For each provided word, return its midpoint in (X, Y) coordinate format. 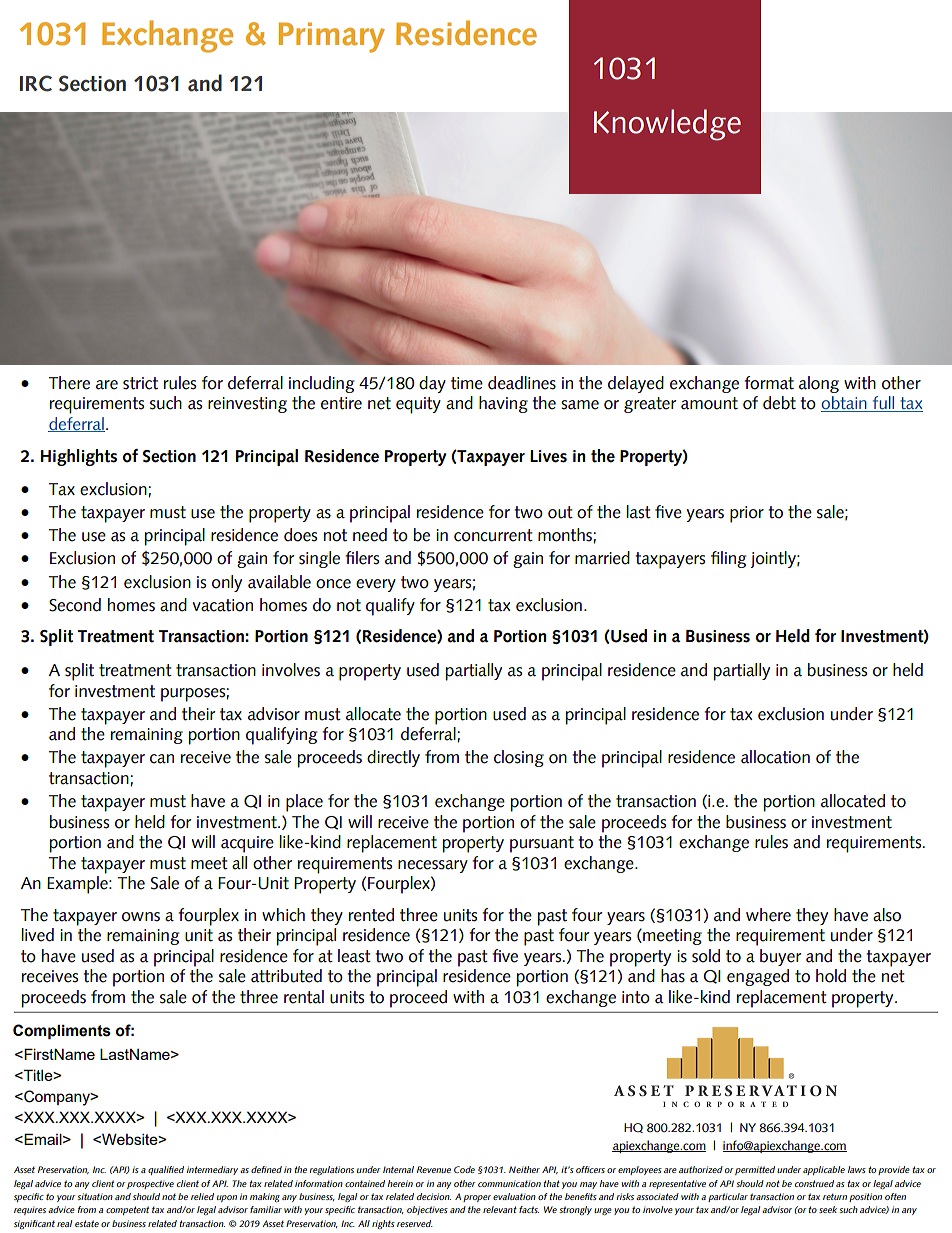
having (503, 404)
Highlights (79, 457)
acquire (247, 844)
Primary (332, 37)
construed (814, 1183)
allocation (775, 757)
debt (779, 403)
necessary (433, 866)
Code (464, 1169)
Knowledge (667, 125)
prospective (150, 1184)
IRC (36, 83)
